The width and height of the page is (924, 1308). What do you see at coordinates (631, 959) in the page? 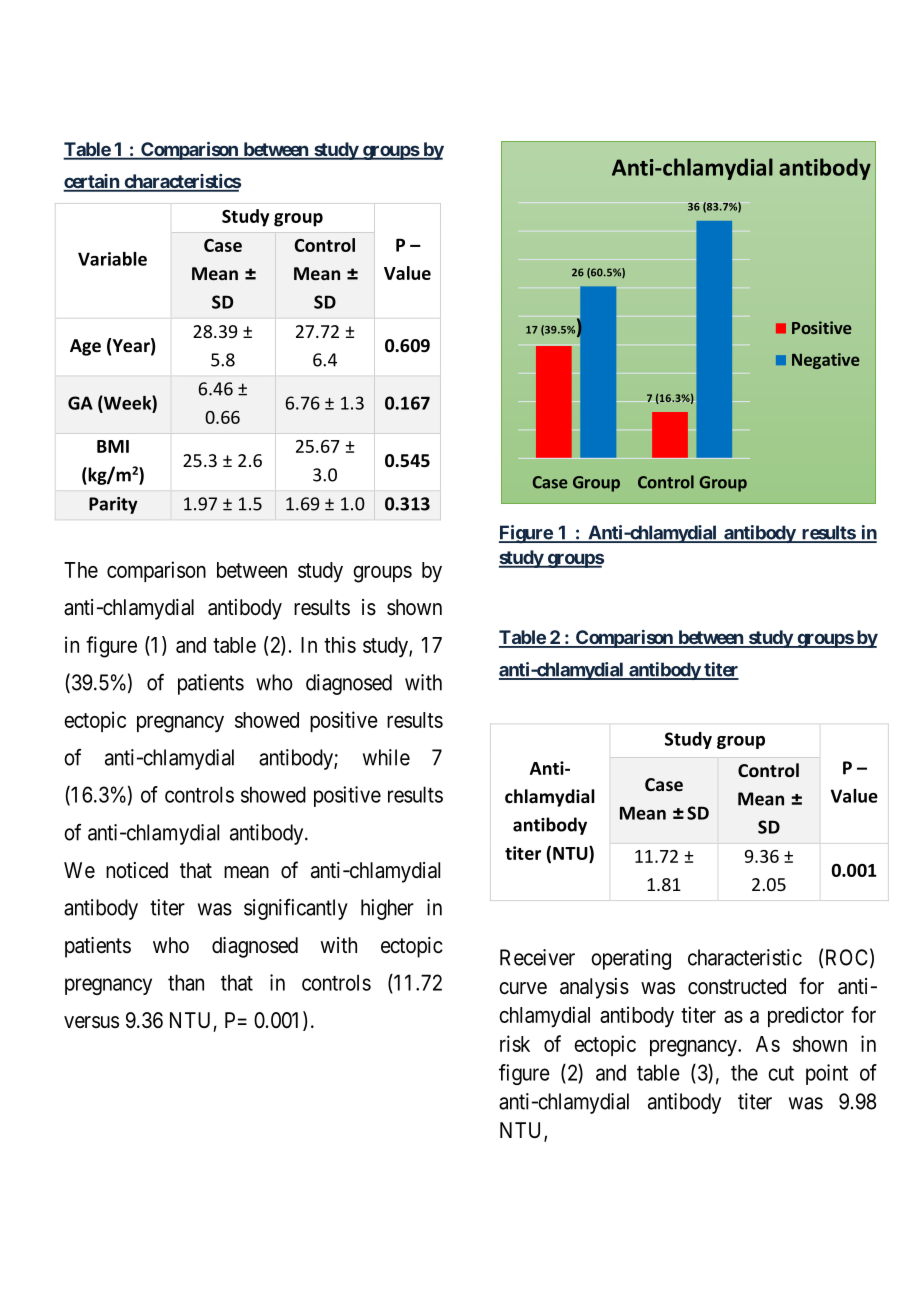
I see `operating` at bounding box center [631, 959].
